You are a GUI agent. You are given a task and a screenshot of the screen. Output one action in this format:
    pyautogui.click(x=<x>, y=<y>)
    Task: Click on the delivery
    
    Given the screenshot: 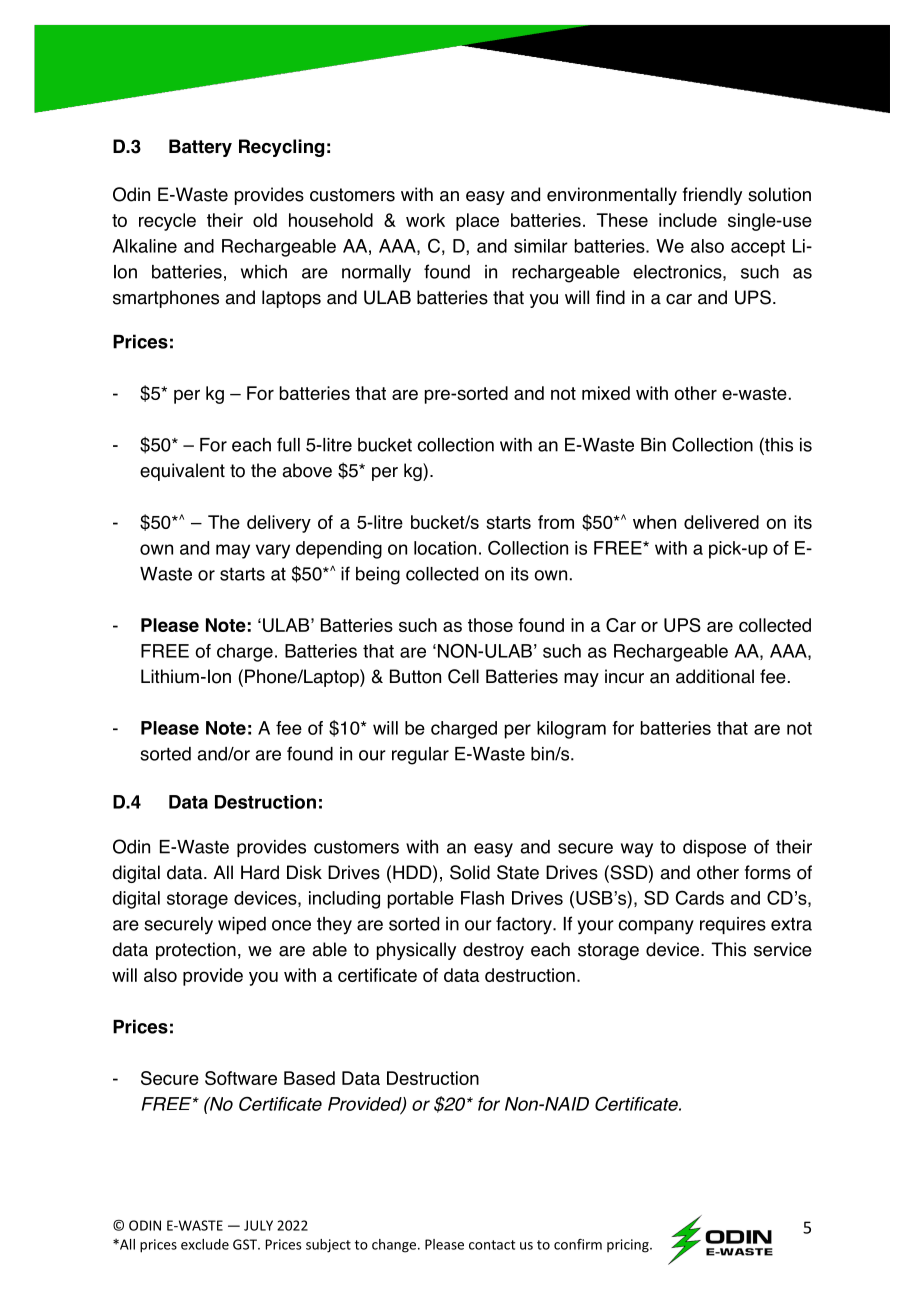 What is the action you would take?
    pyautogui.click(x=279, y=524)
